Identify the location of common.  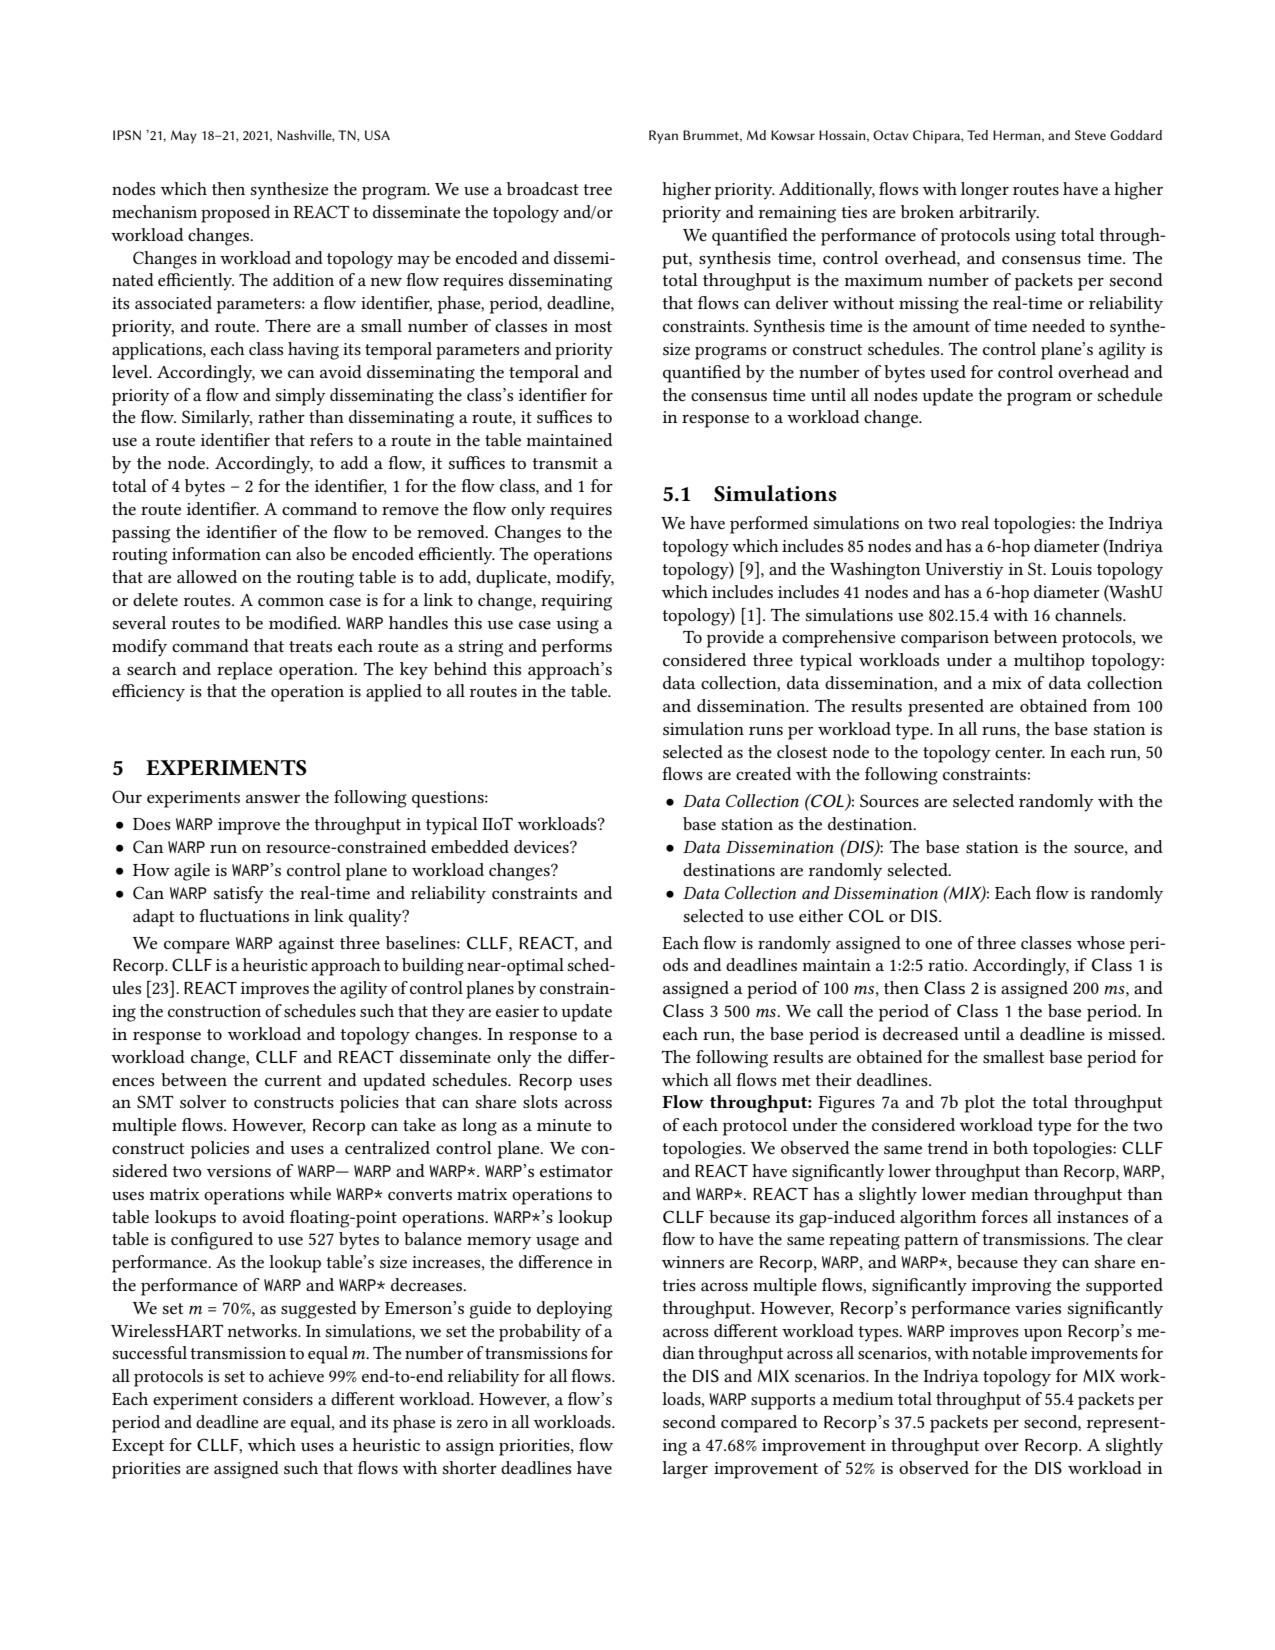
(291, 602).
